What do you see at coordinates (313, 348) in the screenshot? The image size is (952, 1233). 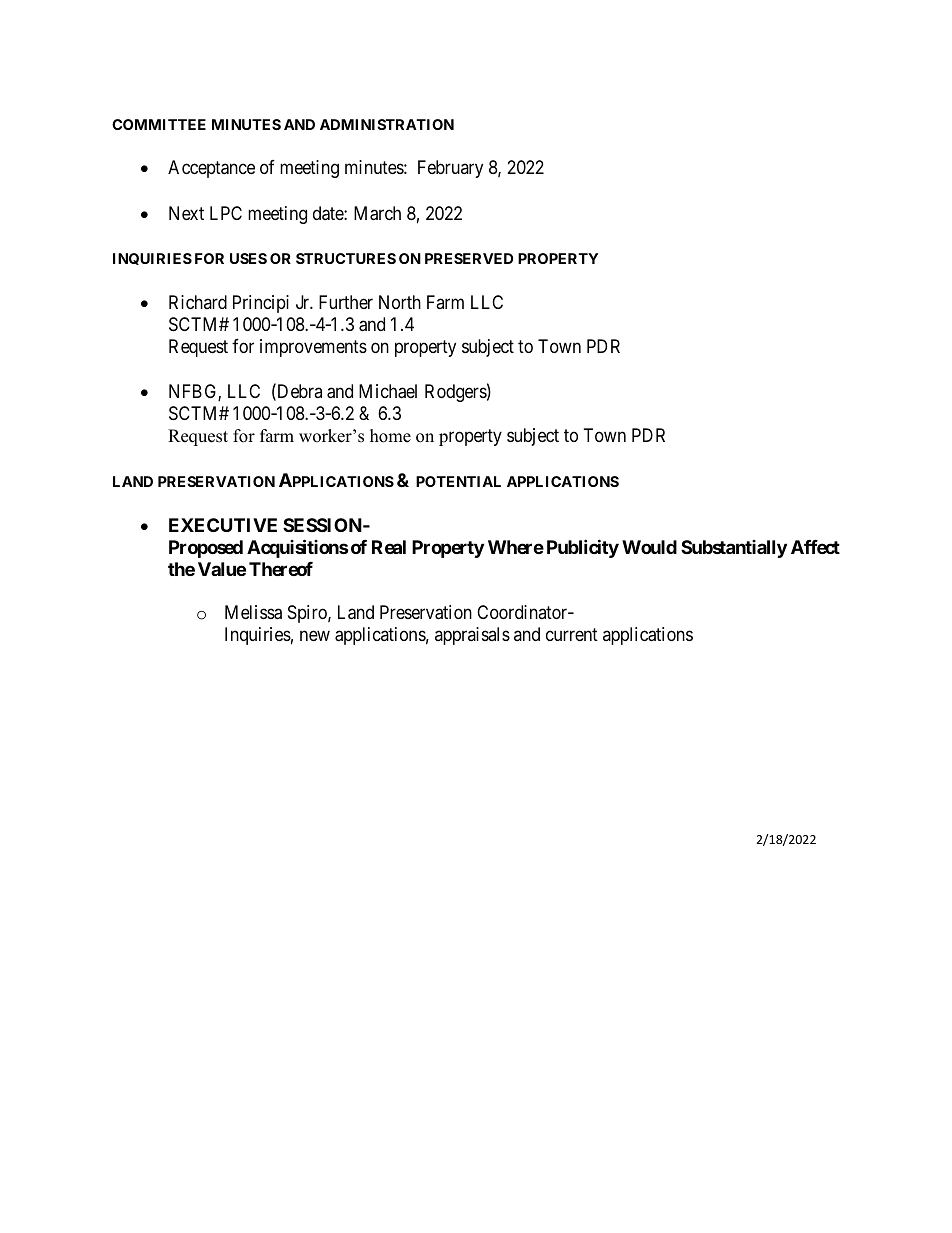 I see `improvements` at bounding box center [313, 348].
